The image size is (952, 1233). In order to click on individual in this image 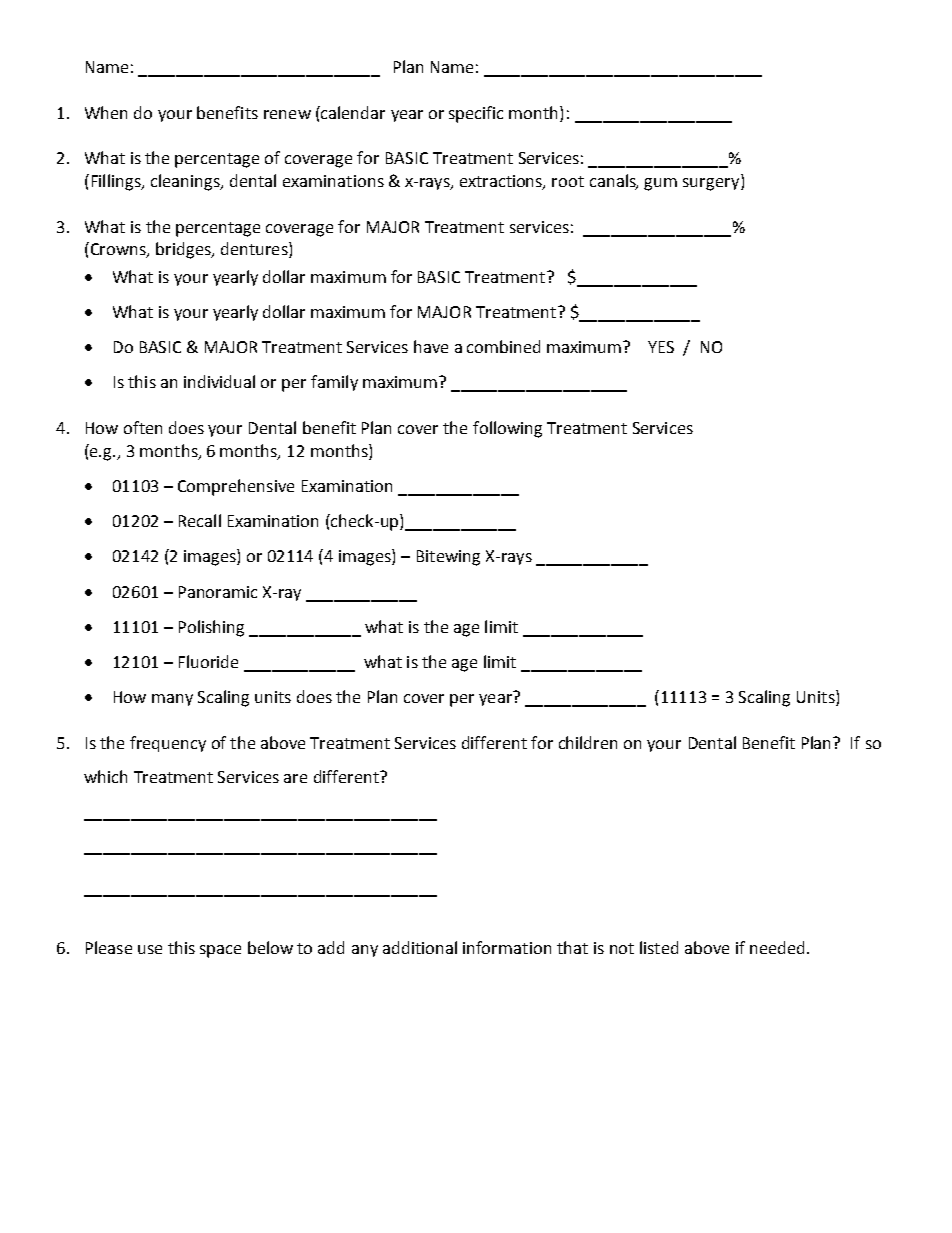, I will do `click(219, 381)`.
